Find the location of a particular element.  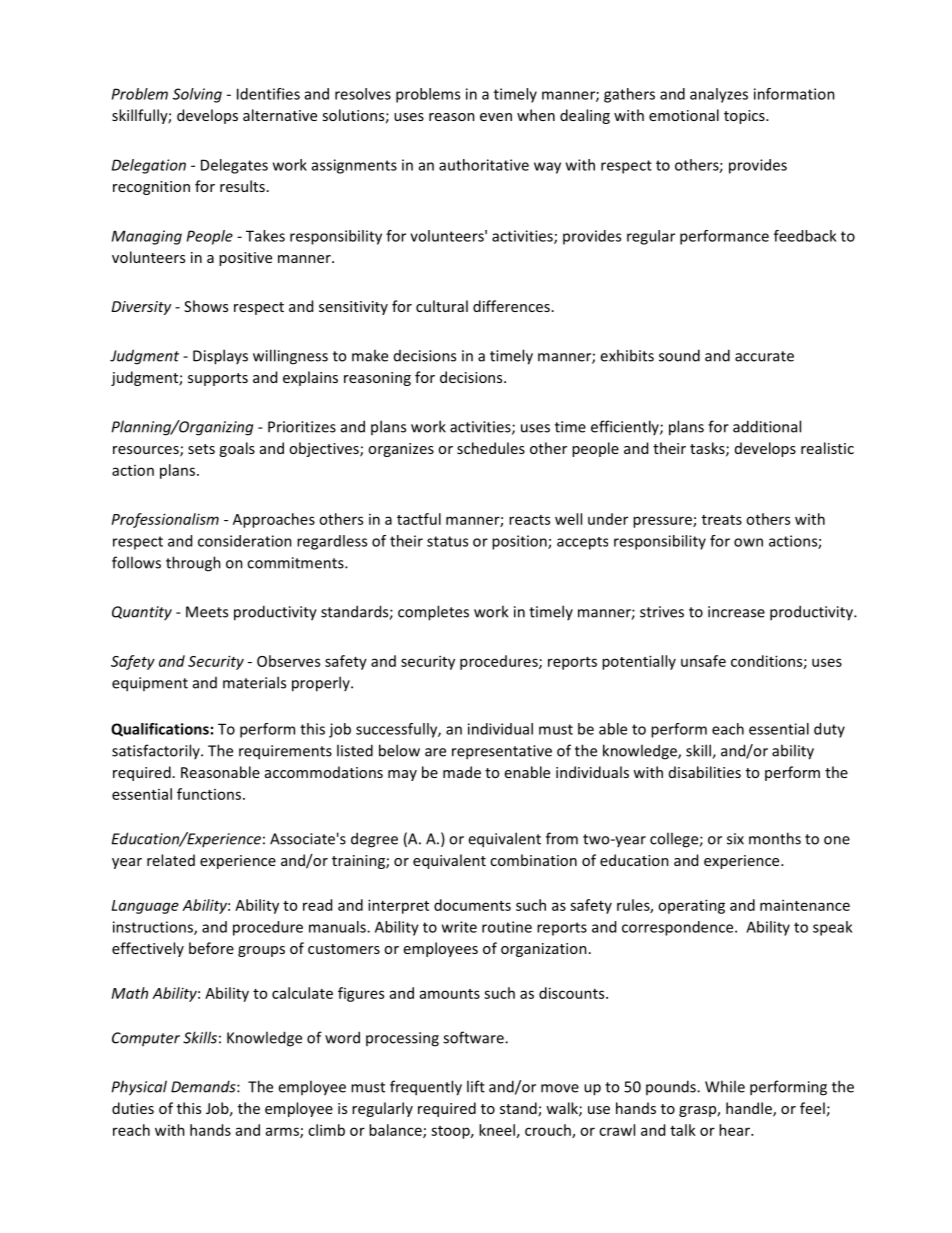

Solving is located at coordinates (197, 95).
